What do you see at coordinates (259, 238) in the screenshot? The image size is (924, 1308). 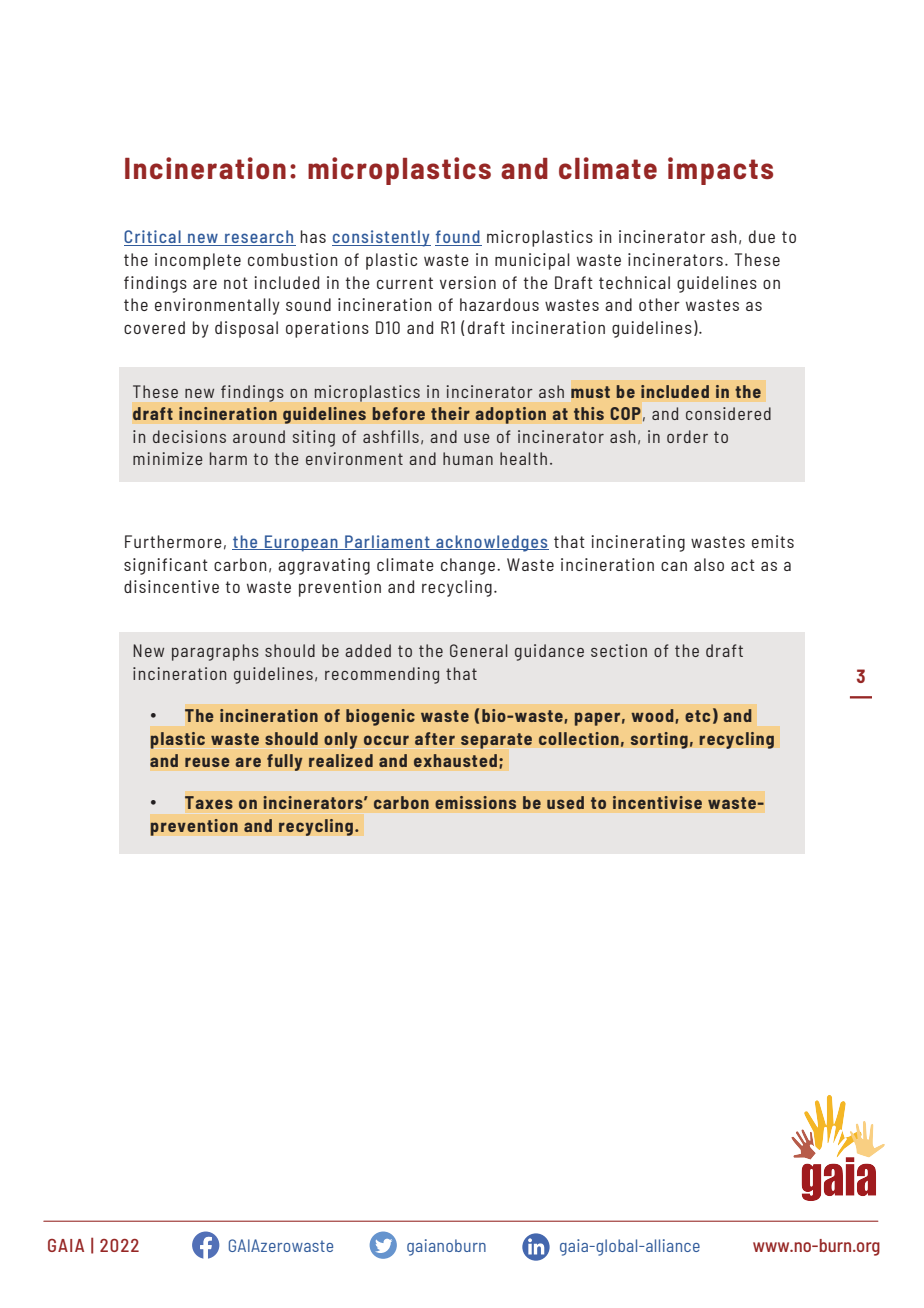 I see `research` at bounding box center [259, 238].
